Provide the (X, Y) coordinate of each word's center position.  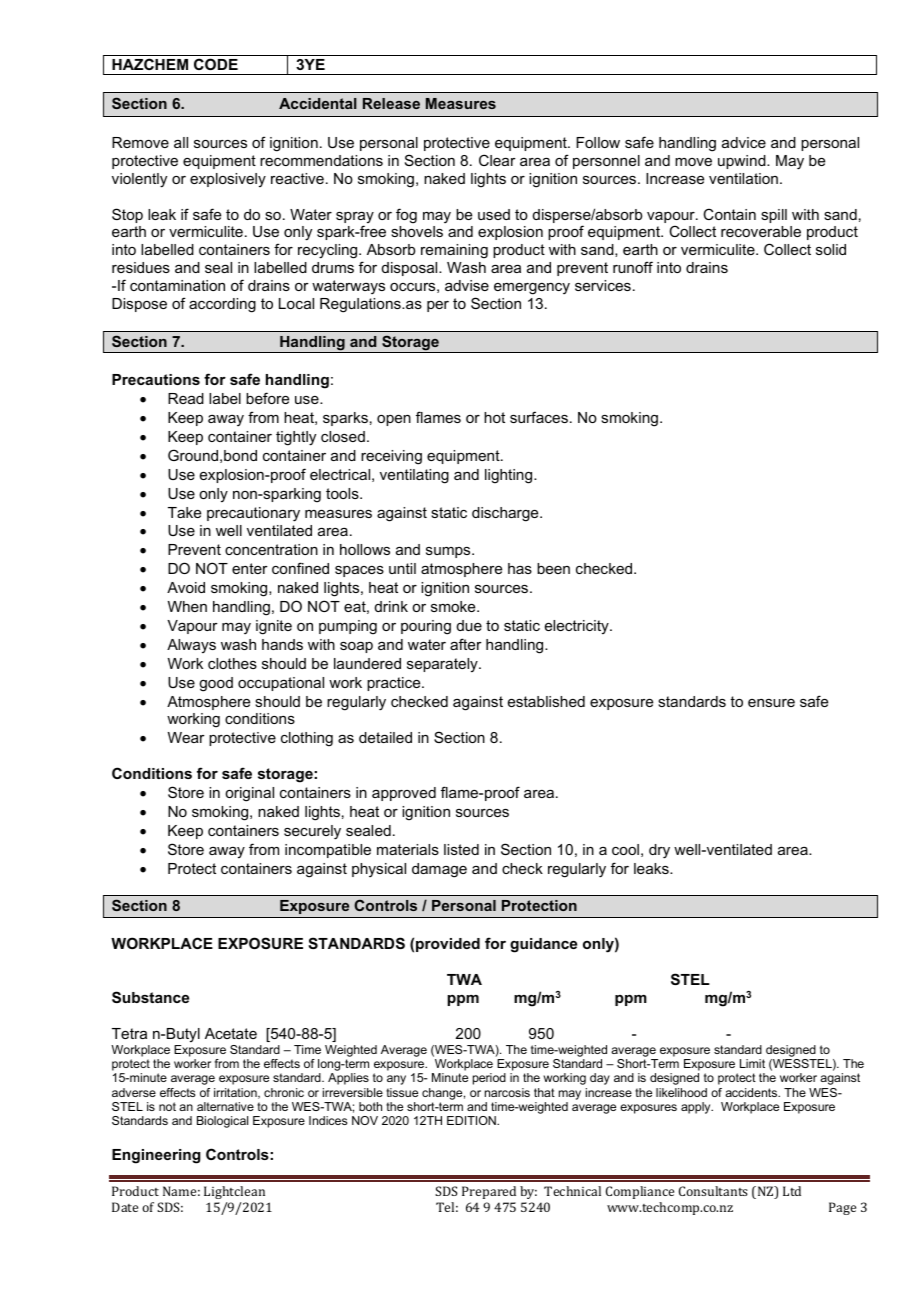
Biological (222, 1122)
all (181, 142)
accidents (752, 1092)
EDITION (472, 1120)
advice (744, 142)
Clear (497, 160)
